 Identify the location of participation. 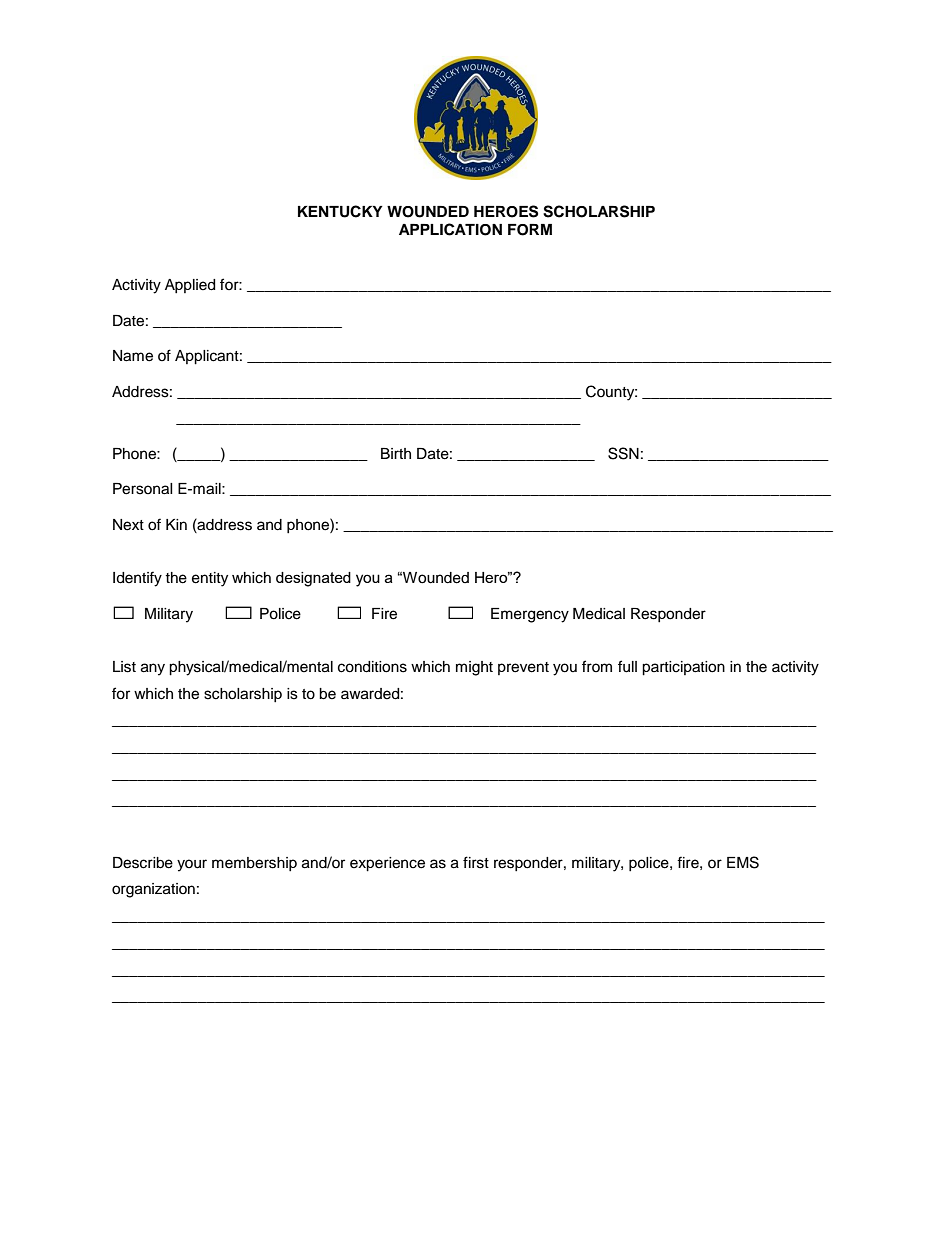
(683, 668).
